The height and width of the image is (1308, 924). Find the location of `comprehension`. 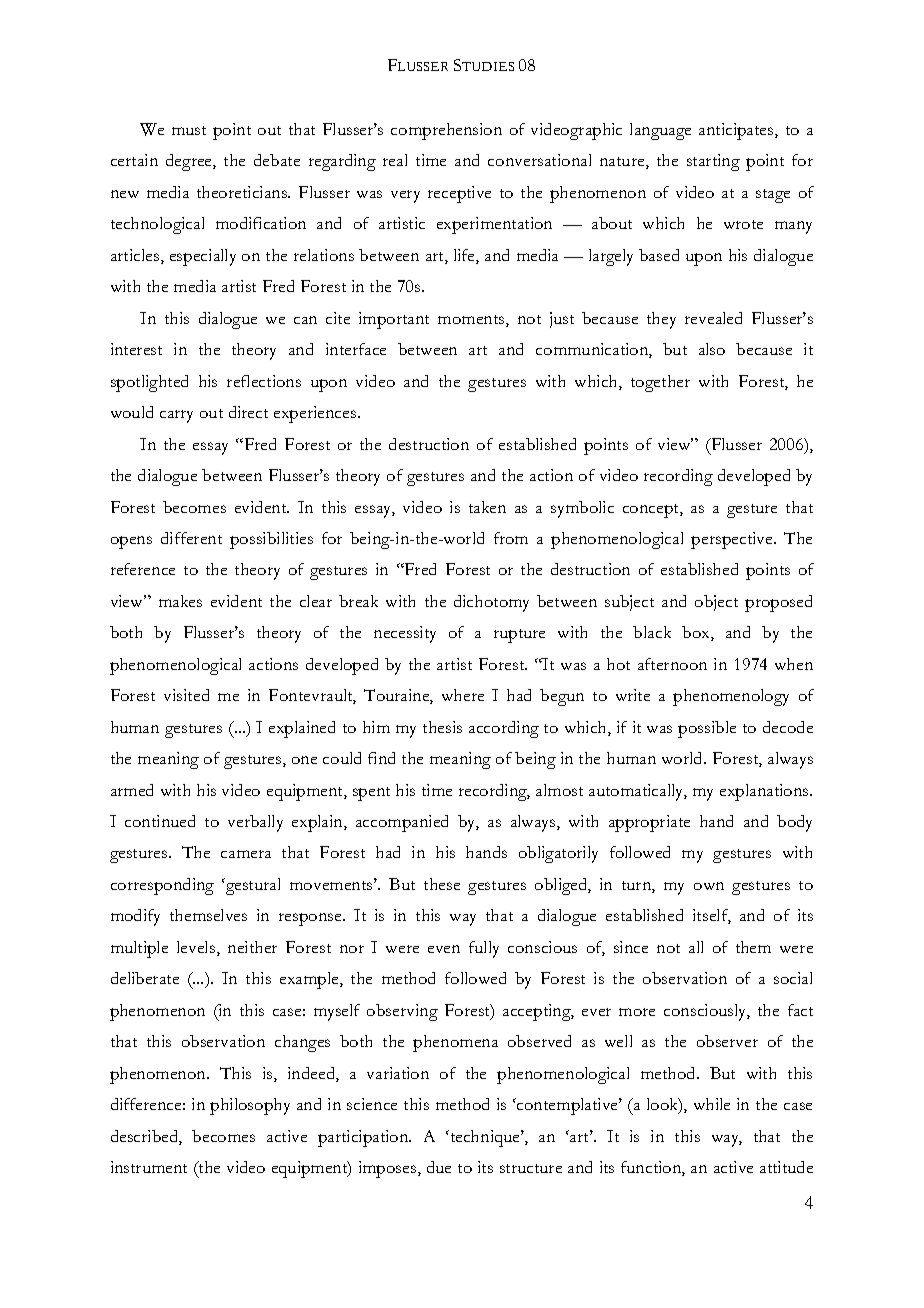

comprehension is located at coordinates (446, 131).
